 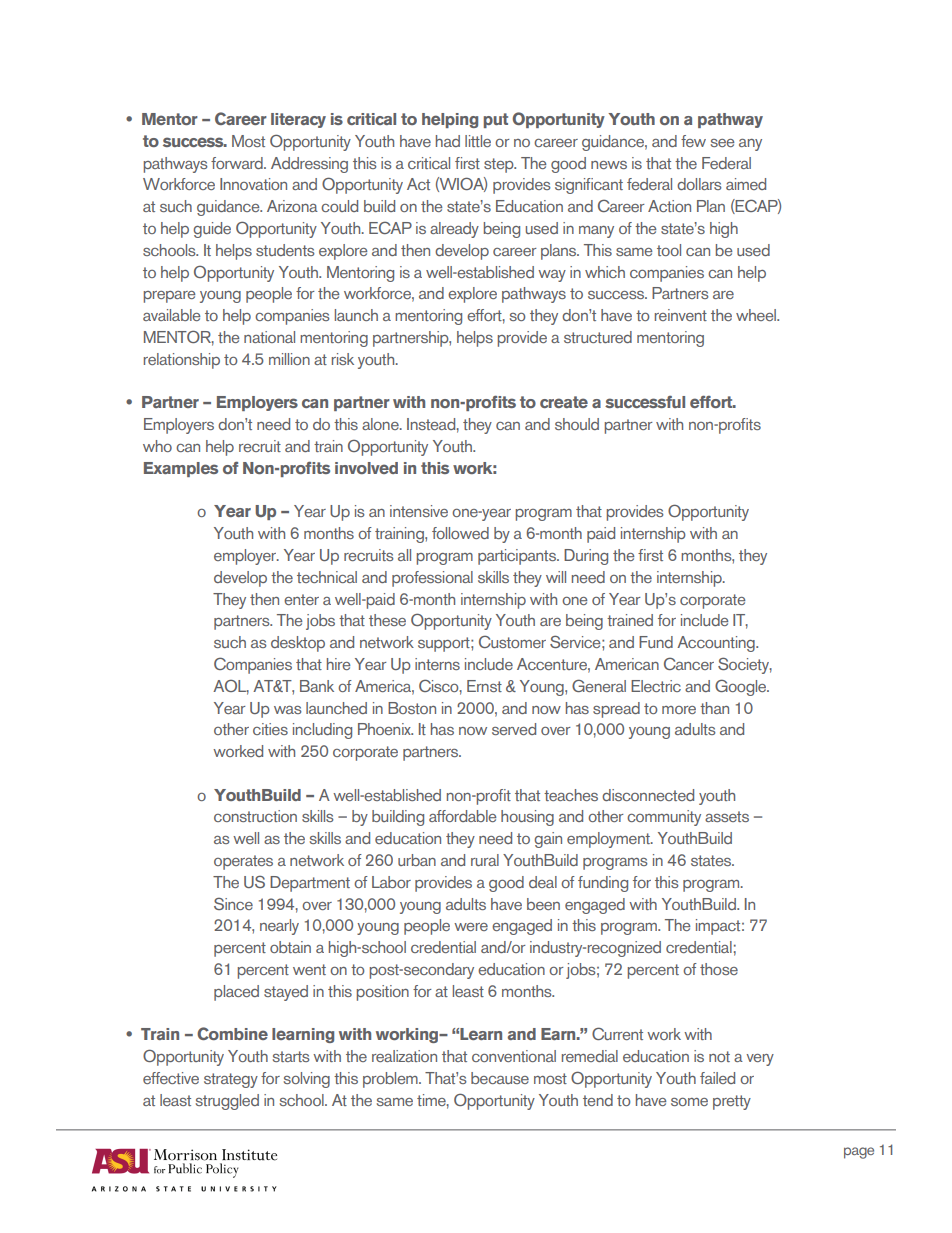 What do you see at coordinates (577, 424) in the document?
I see `should` at bounding box center [577, 424].
